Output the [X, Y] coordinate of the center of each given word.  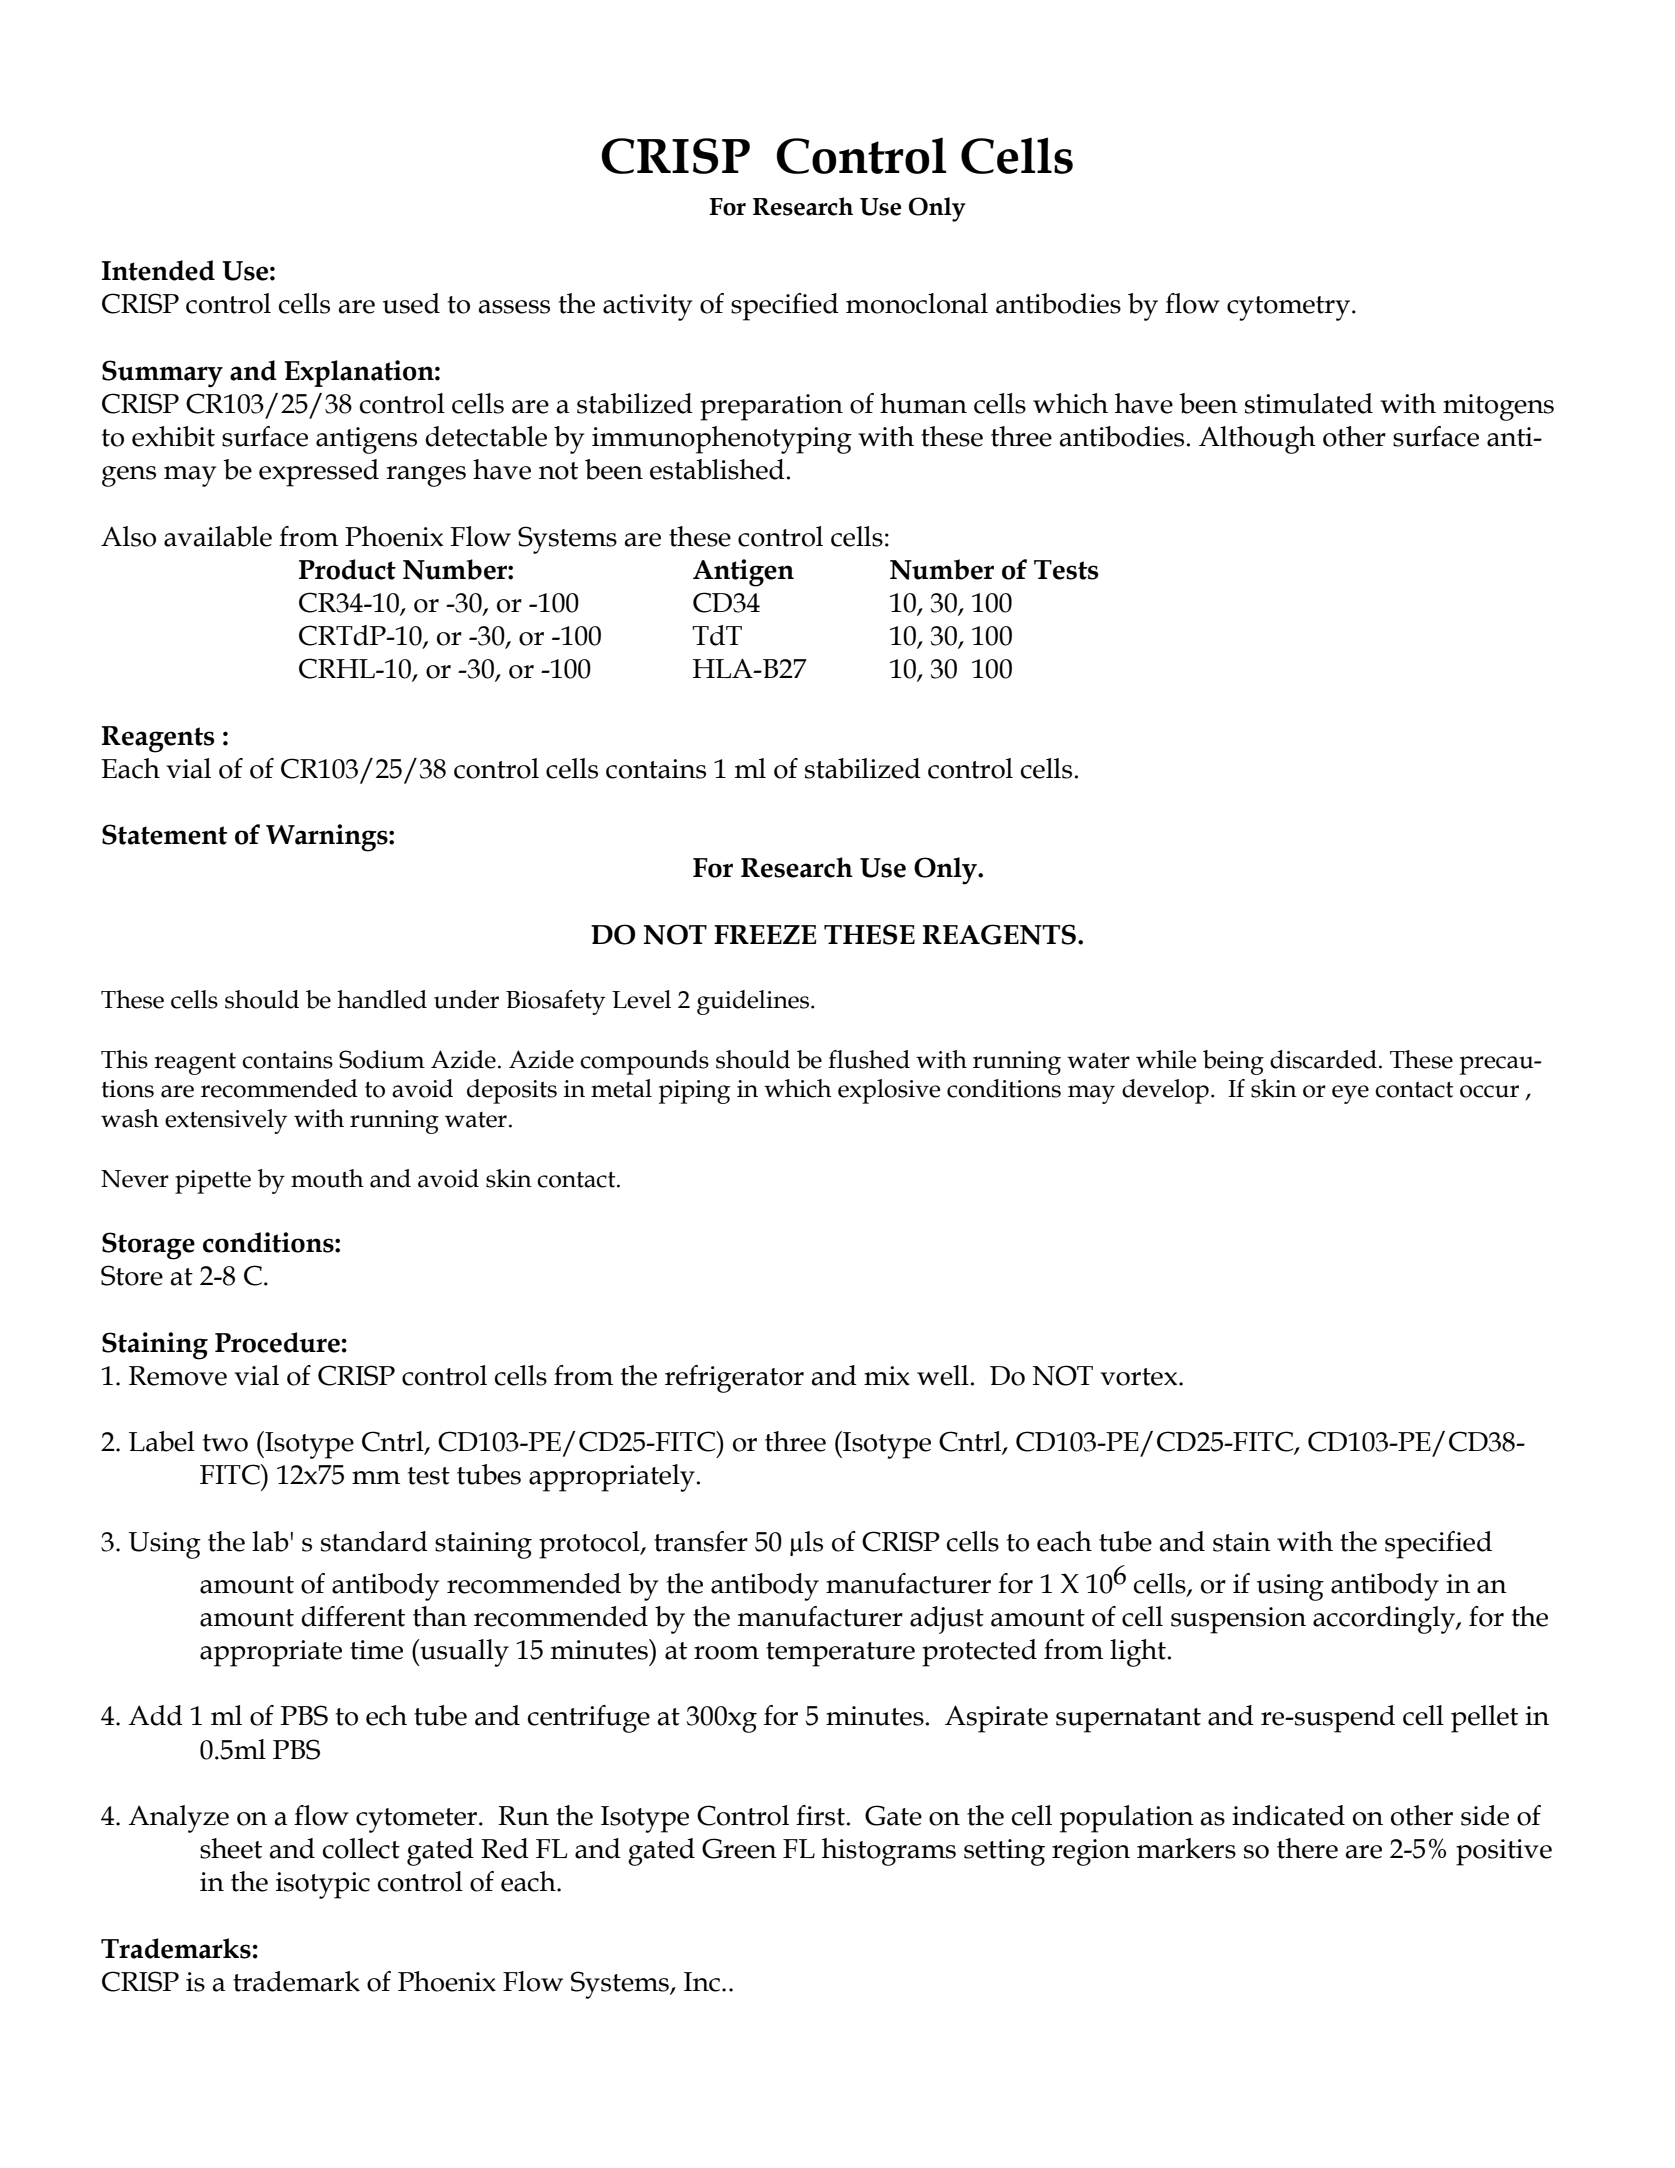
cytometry [1288, 308]
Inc [702, 1982]
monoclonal [917, 303]
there [1307, 1848]
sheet [231, 1848]
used [411, 303]
